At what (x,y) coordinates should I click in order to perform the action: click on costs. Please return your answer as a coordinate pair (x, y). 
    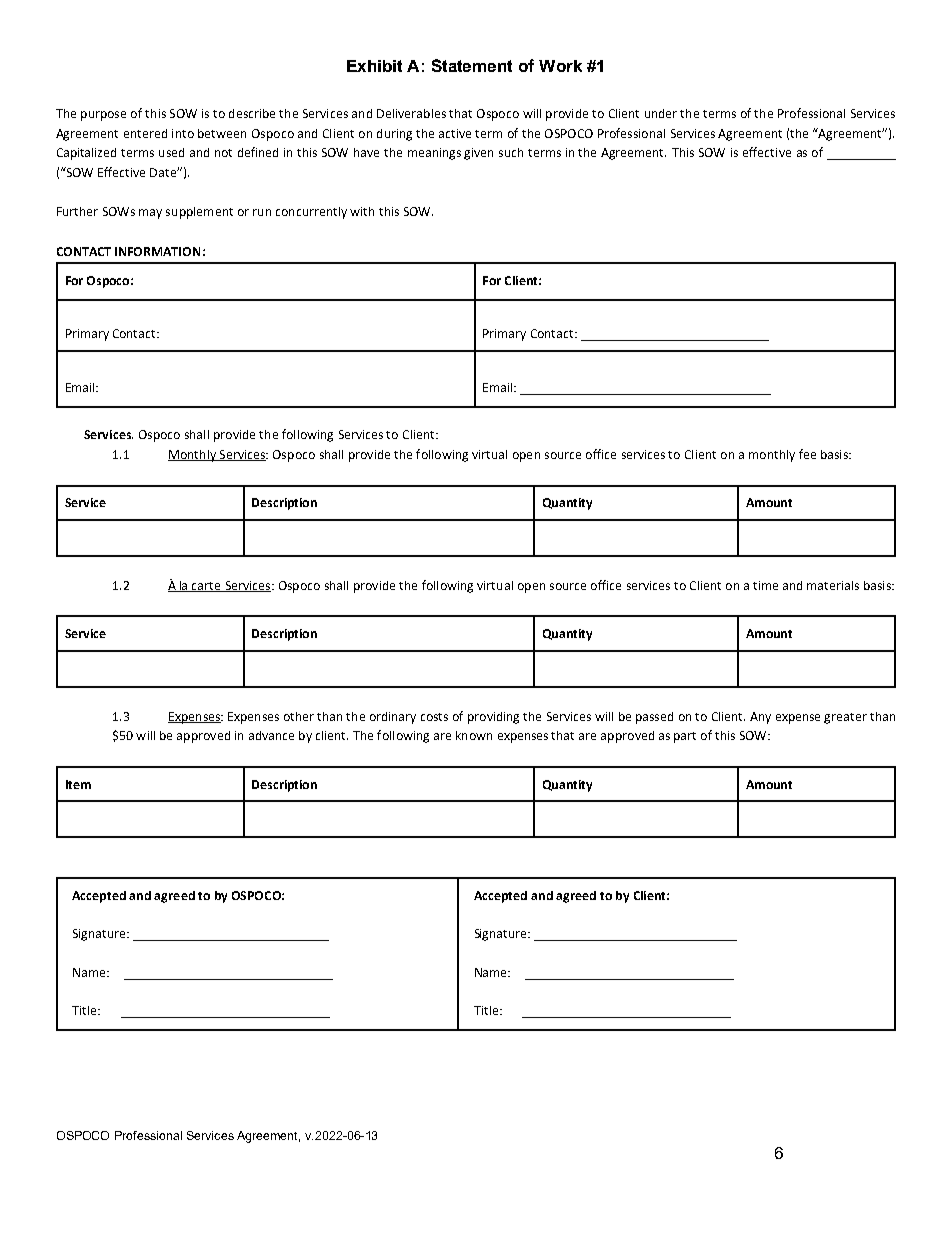
    Looking at the image, I should click on (434, 717).
